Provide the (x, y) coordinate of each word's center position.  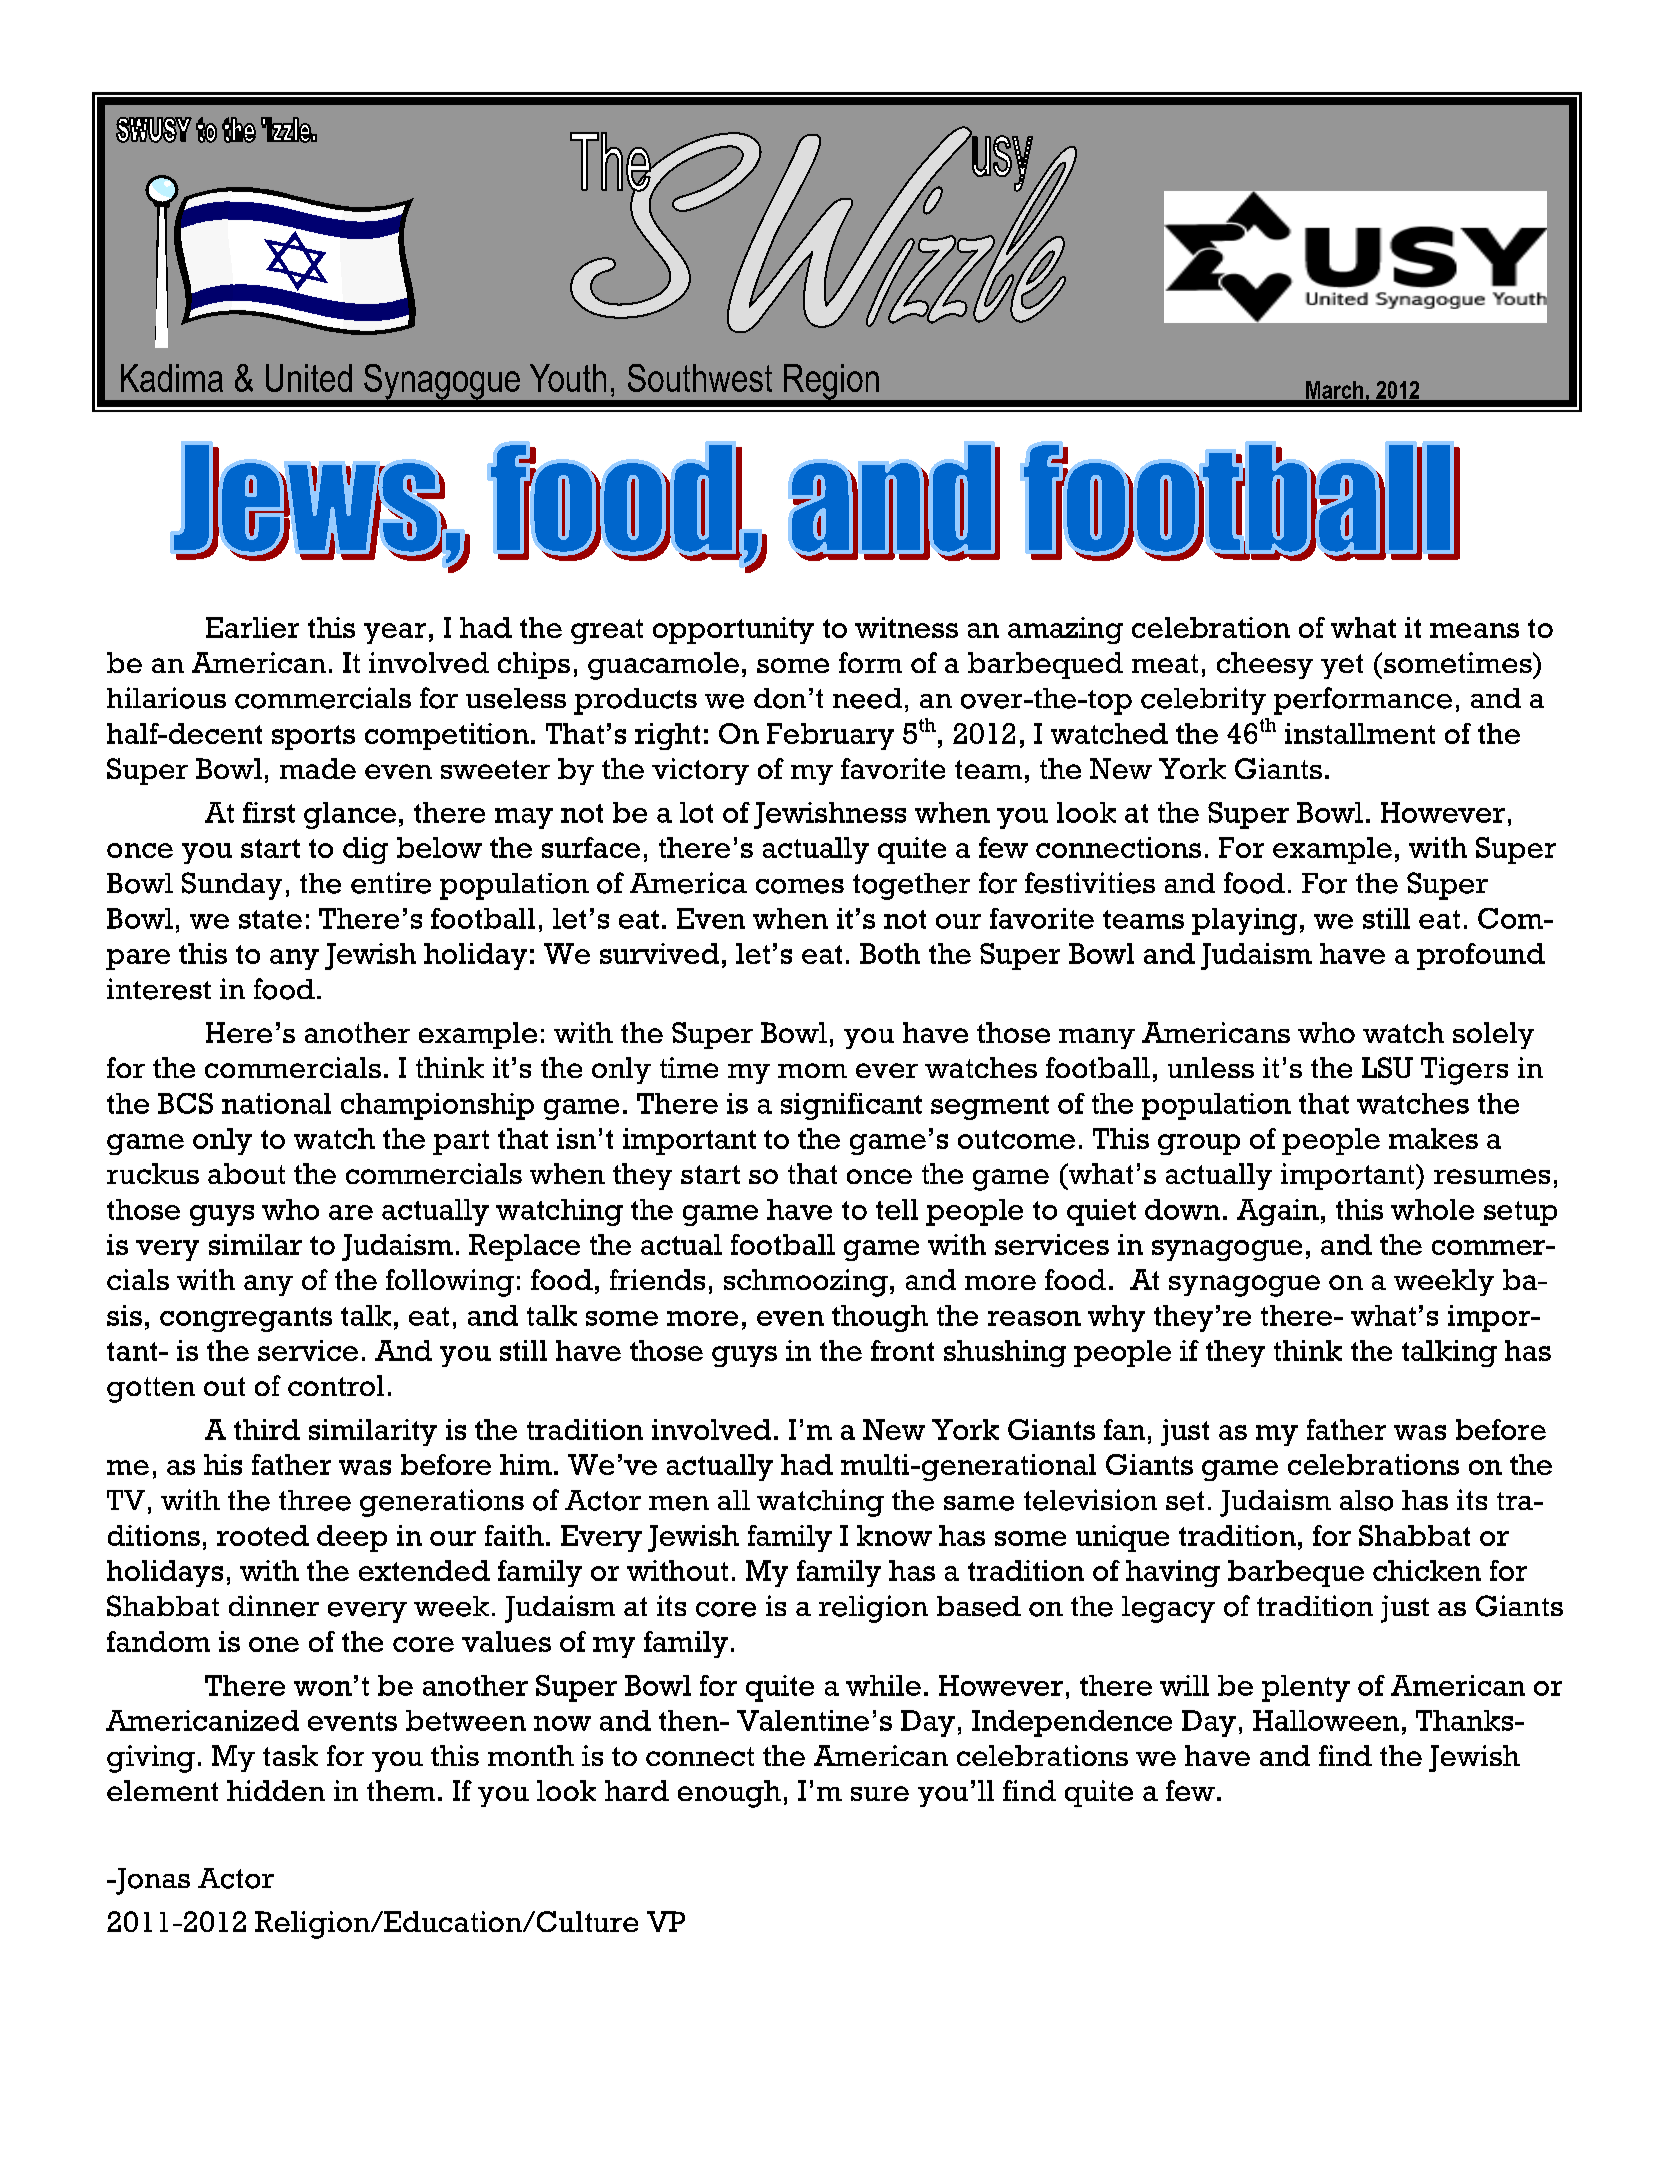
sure (880, 1793)
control (336, 1385)
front (902, 1350)
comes (800, 886)
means (1474, 630)
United (309, 378)
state (270, 919)
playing (1244, 921)
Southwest (700, 378)
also (1366, 1500)
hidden (276, 1790)
